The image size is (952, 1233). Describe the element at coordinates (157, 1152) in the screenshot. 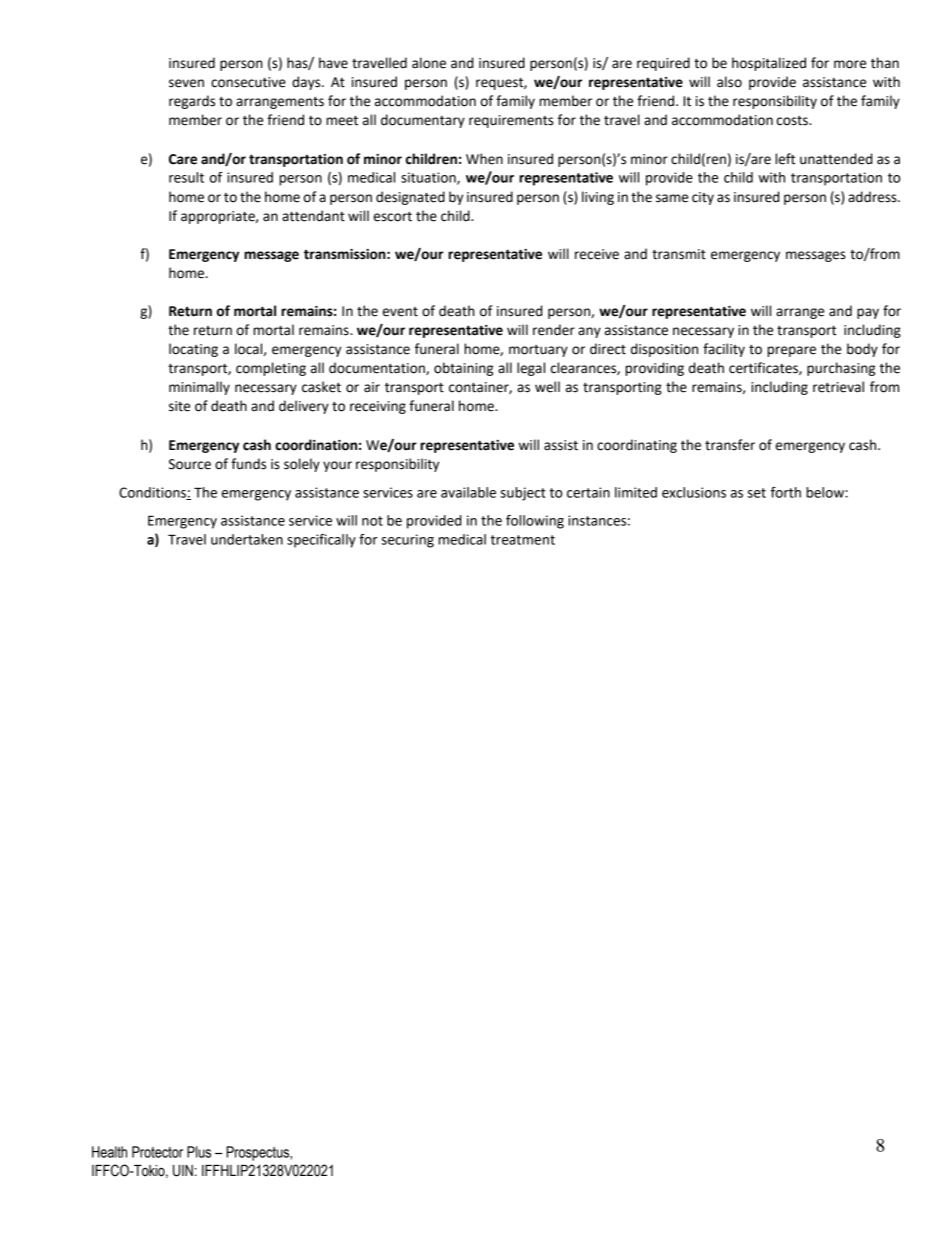

I see `Protector` at that location.
